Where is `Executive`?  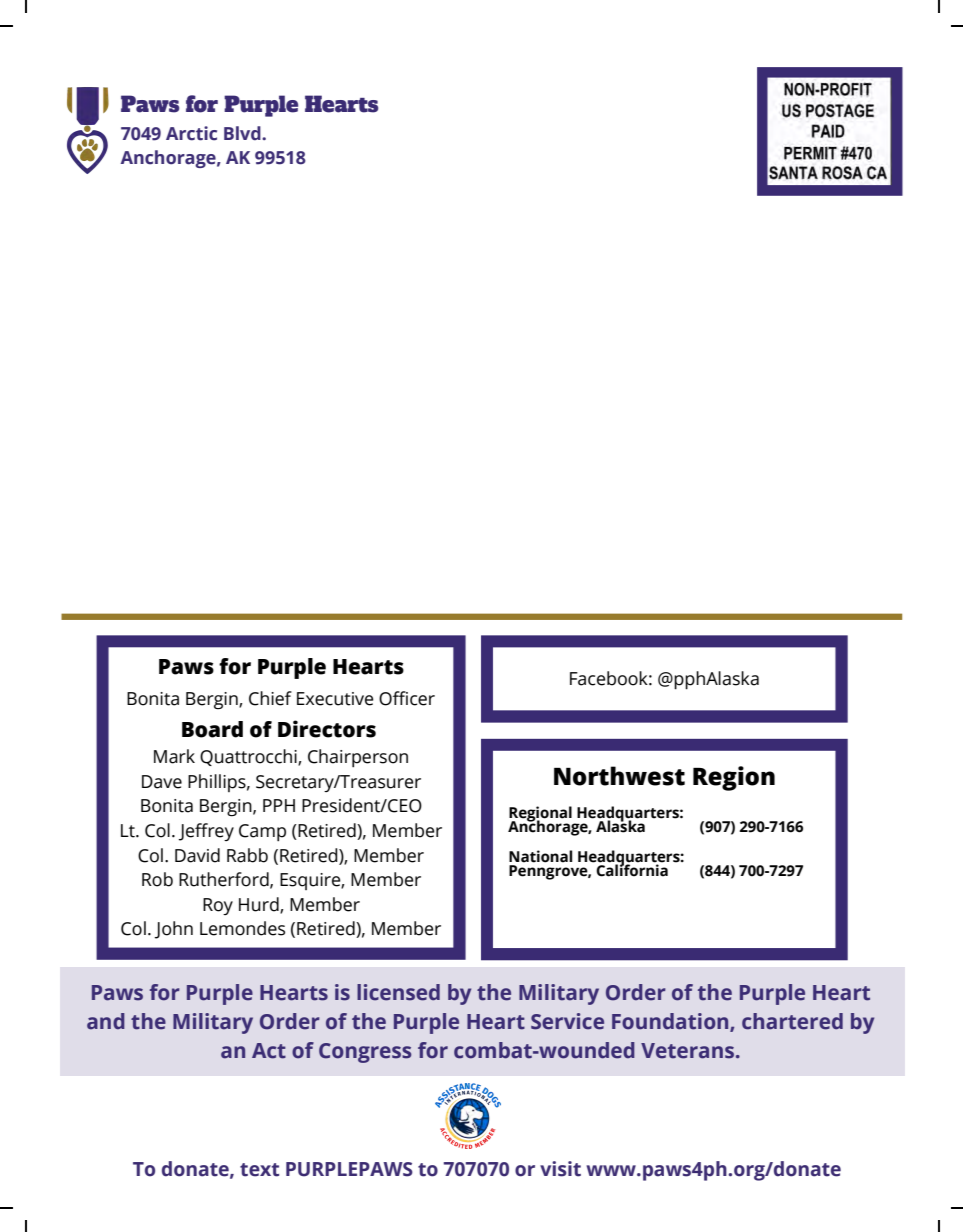 Executive is located at coordinates (335, 699).
